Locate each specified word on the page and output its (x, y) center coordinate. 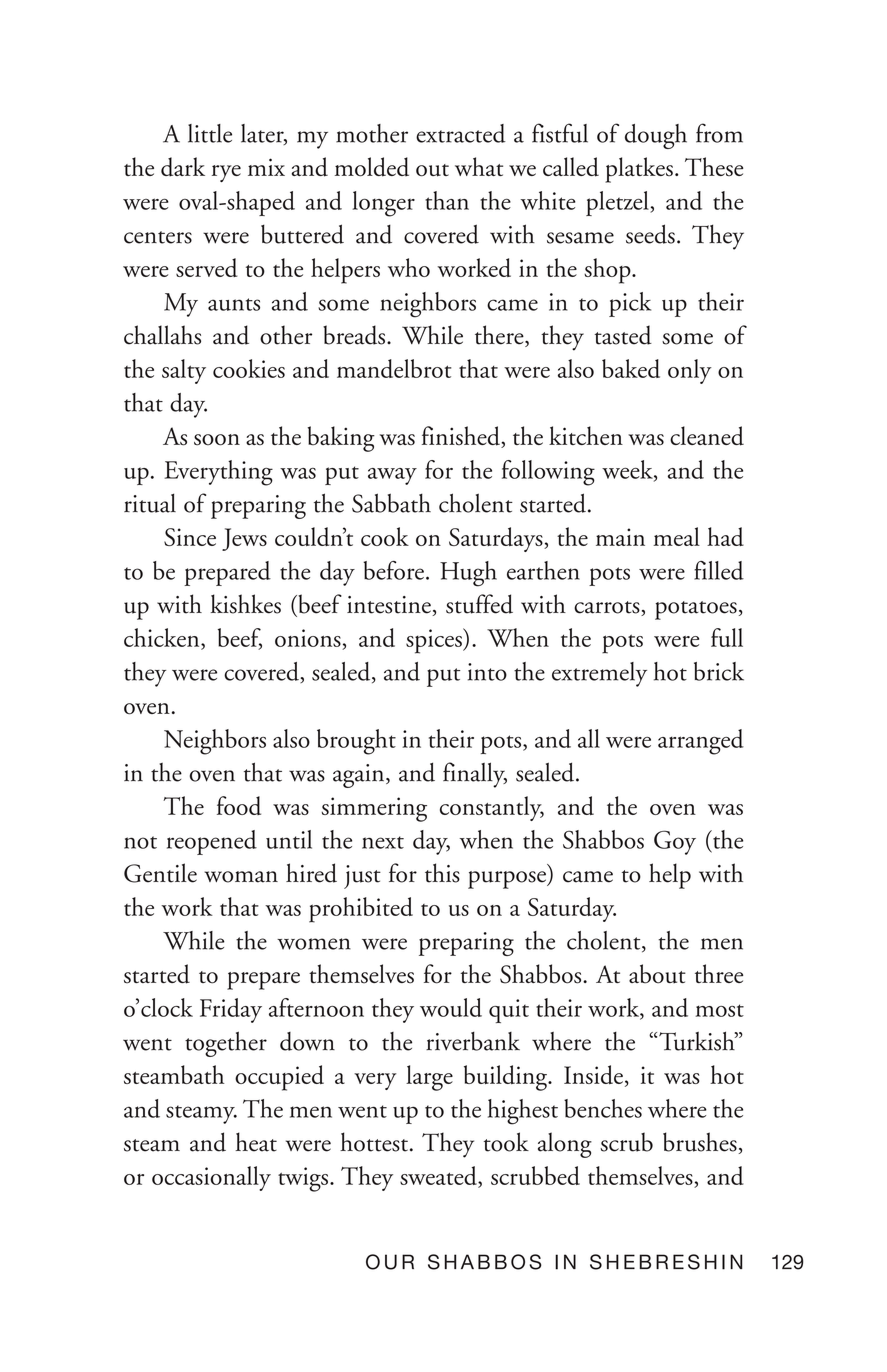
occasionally (211, 1178)
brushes (700, 1142)
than (447, 200)
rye (226, 173)
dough (656, 136)
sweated (439, 1177)
